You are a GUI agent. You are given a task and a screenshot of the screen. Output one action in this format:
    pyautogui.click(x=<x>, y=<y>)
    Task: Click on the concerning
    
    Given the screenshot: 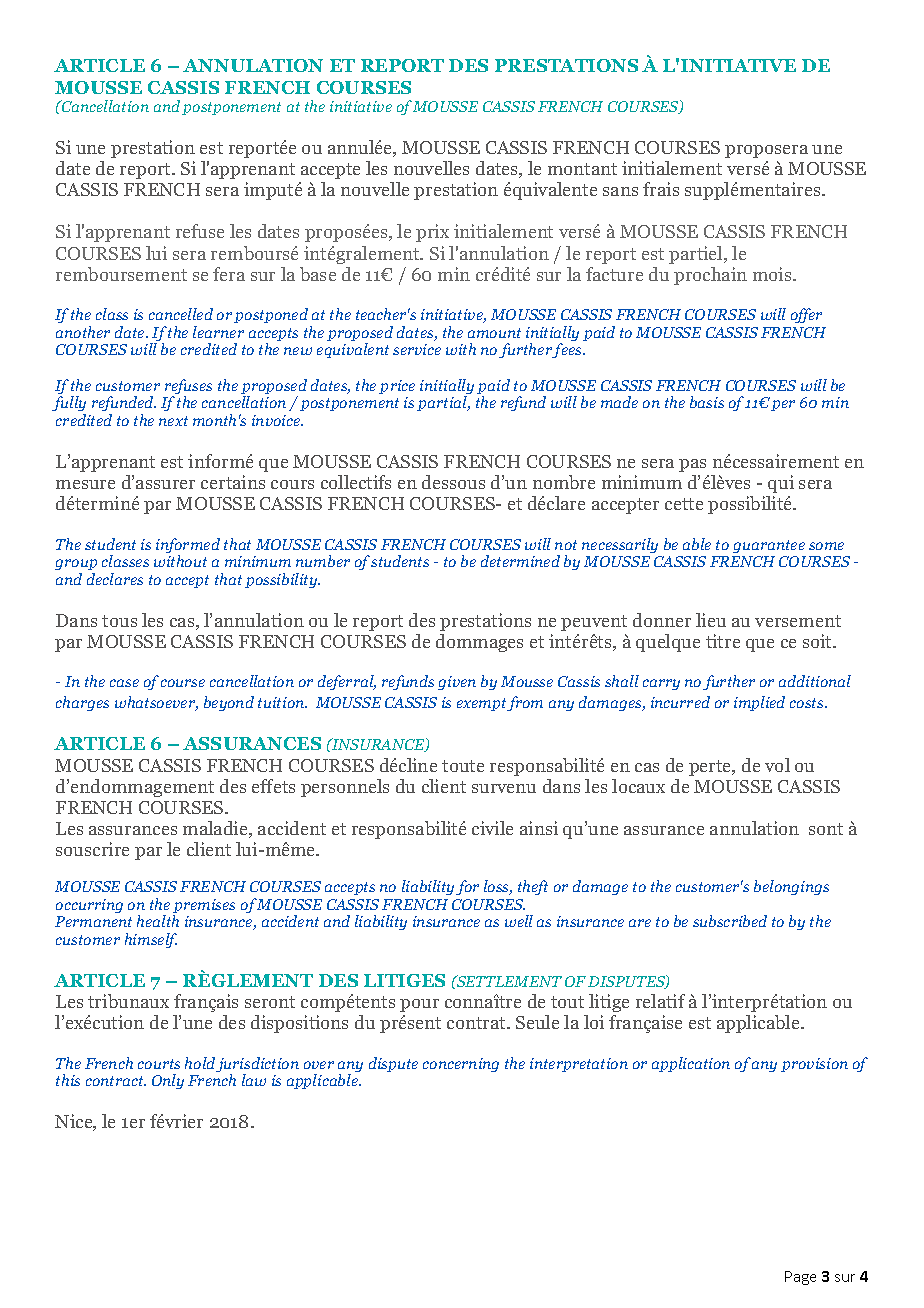 What is the action you would take?
    pyautogui.click(x=461, y=1065)
